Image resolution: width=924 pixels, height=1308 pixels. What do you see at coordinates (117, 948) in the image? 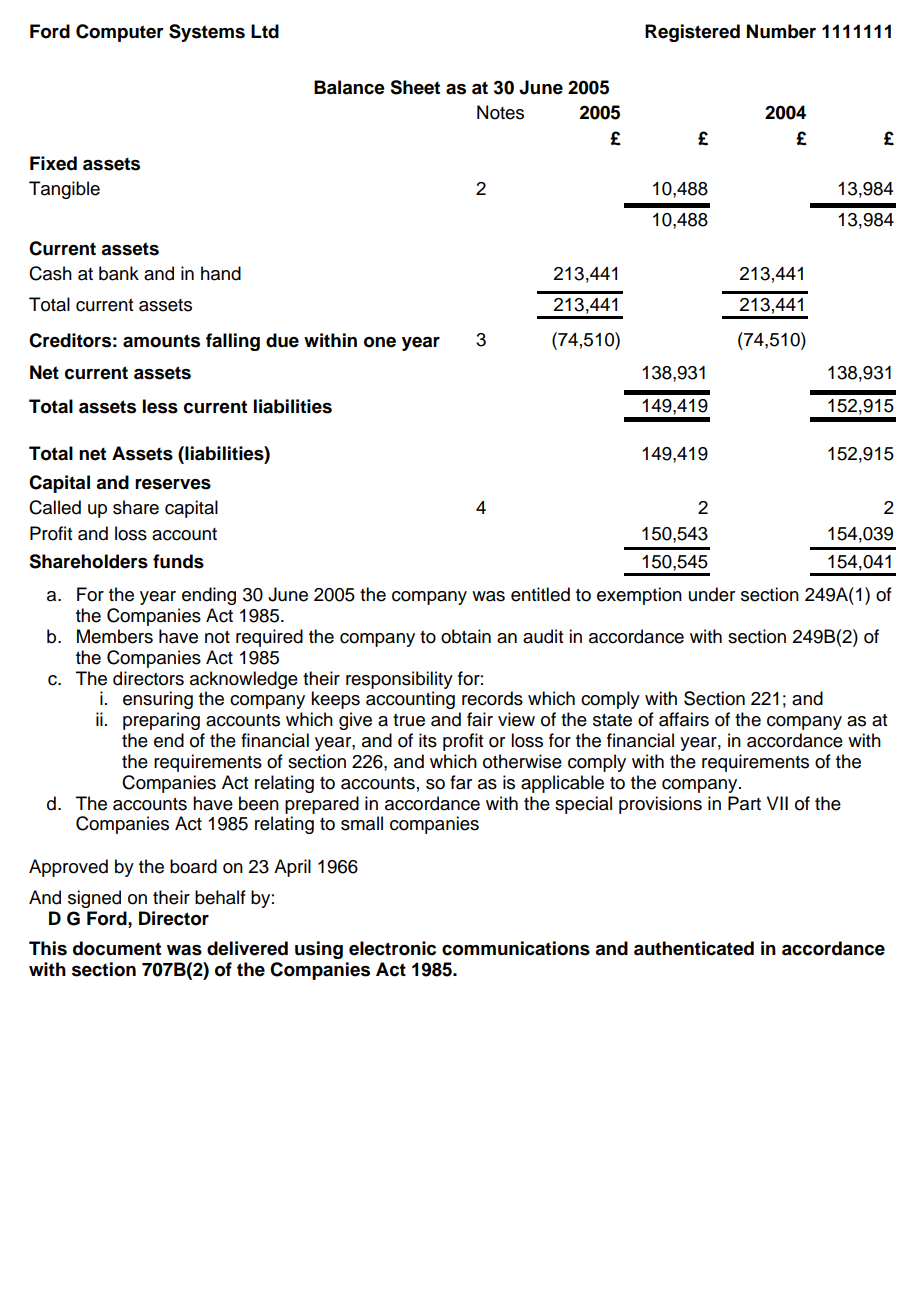
I see `document` at bounding box center [117, 948].
